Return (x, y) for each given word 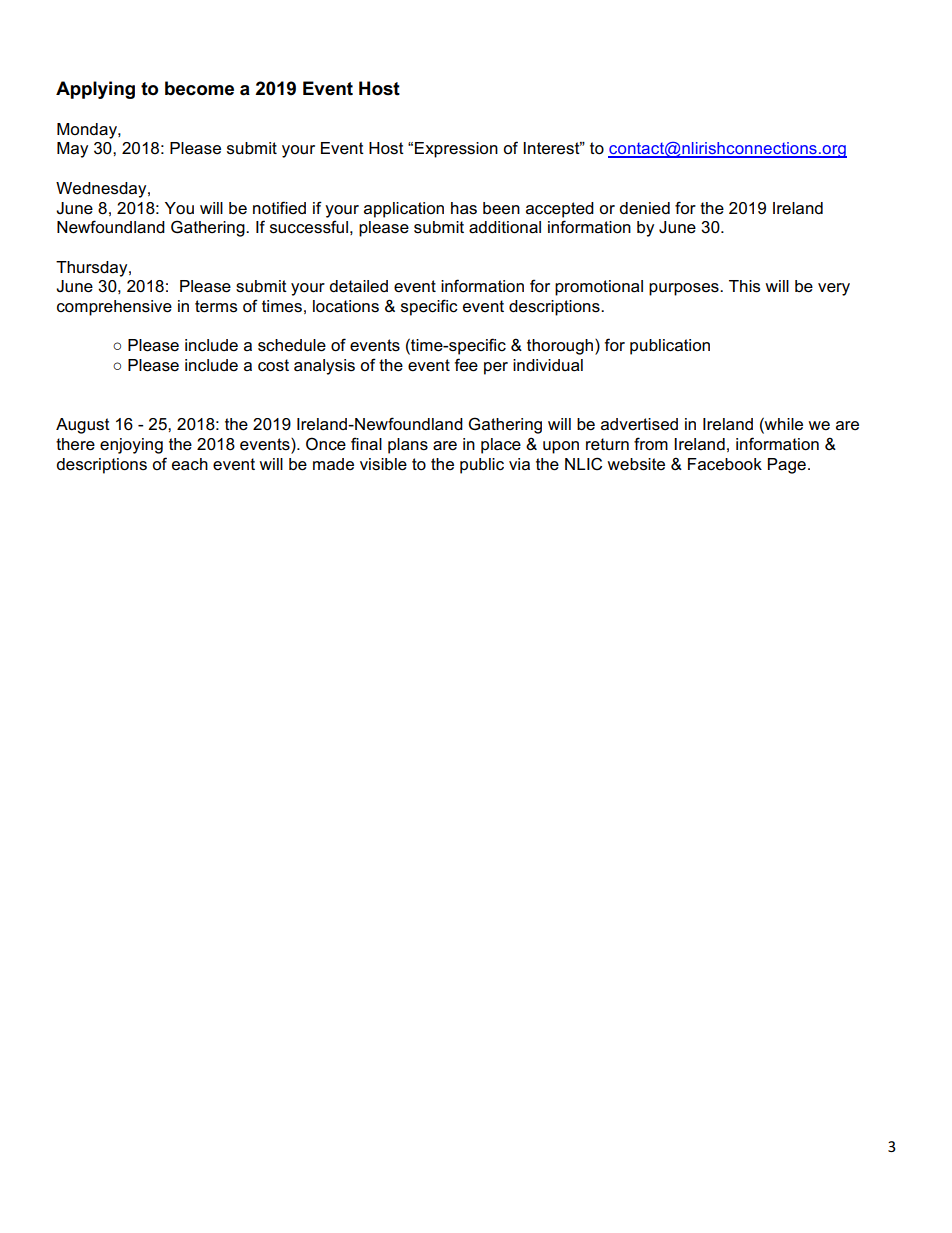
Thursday (93, 269)
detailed (358, 286)
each (190, 464)
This (744, 286)
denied (644, 208)
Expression (456, 150)
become (199, 88)
